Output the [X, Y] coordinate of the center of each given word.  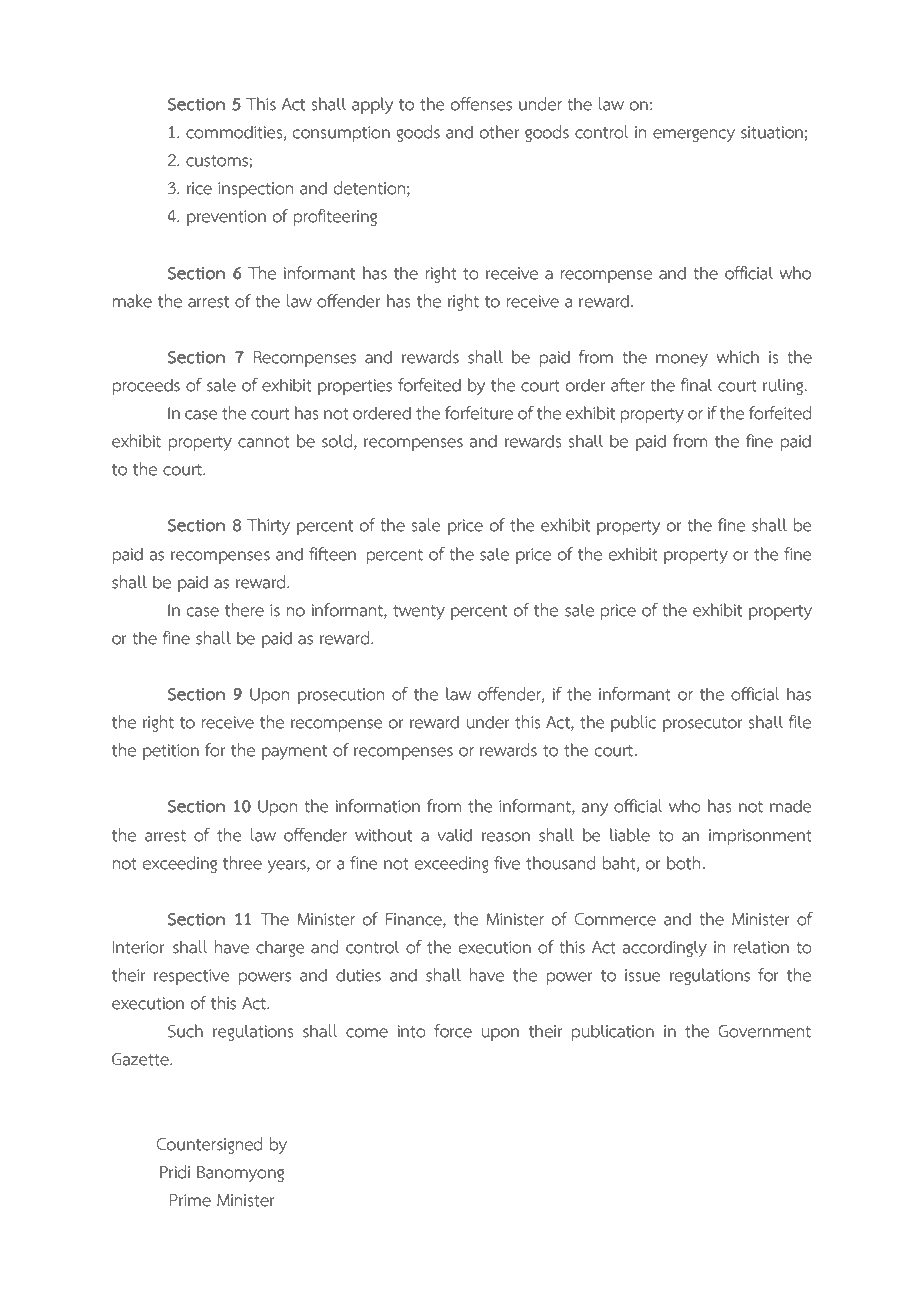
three [242, 863]
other [499, 132]
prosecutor [703, 725]
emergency [694, 135]
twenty [419, 612]
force [453, 1031]
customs [218, 162]
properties [355, 387]
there [244, 610]
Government [764, 1031]
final [696, 385]
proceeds [146, 387]
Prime [190, 1200]
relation [761, 947]
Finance [415, 920]
